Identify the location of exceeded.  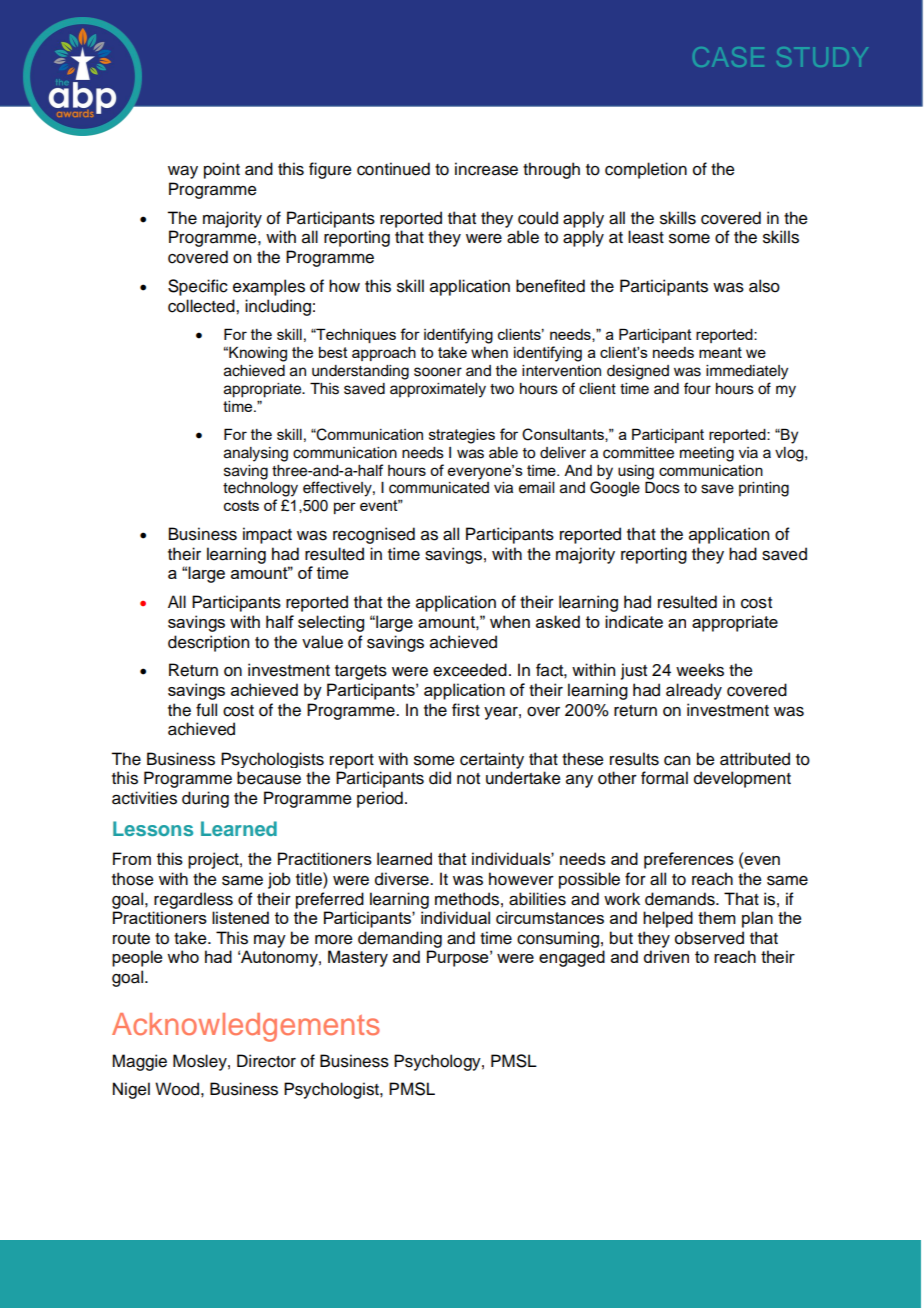
(470, 670).
